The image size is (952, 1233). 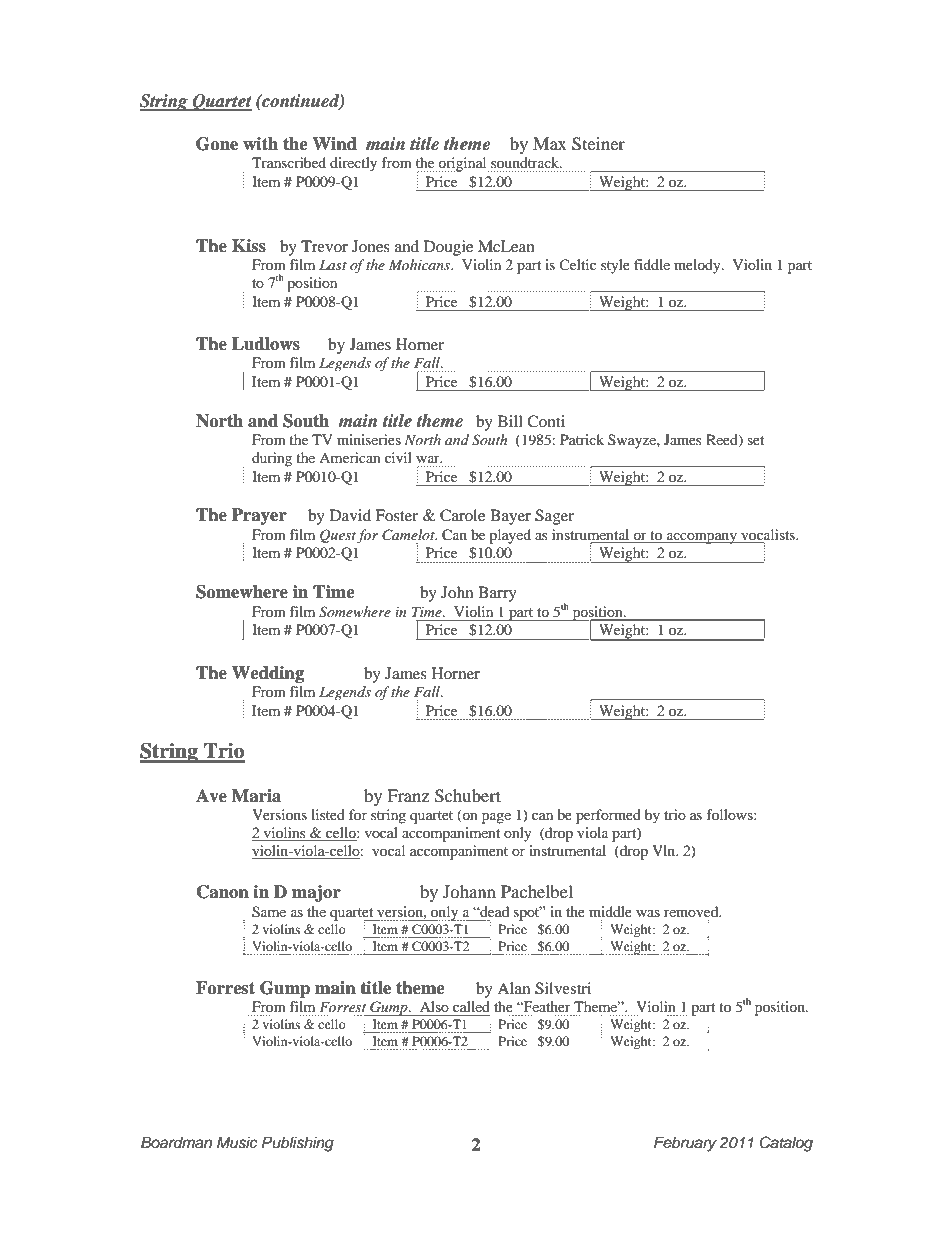 I want to click on Also, so click(x=434, y=1006).
